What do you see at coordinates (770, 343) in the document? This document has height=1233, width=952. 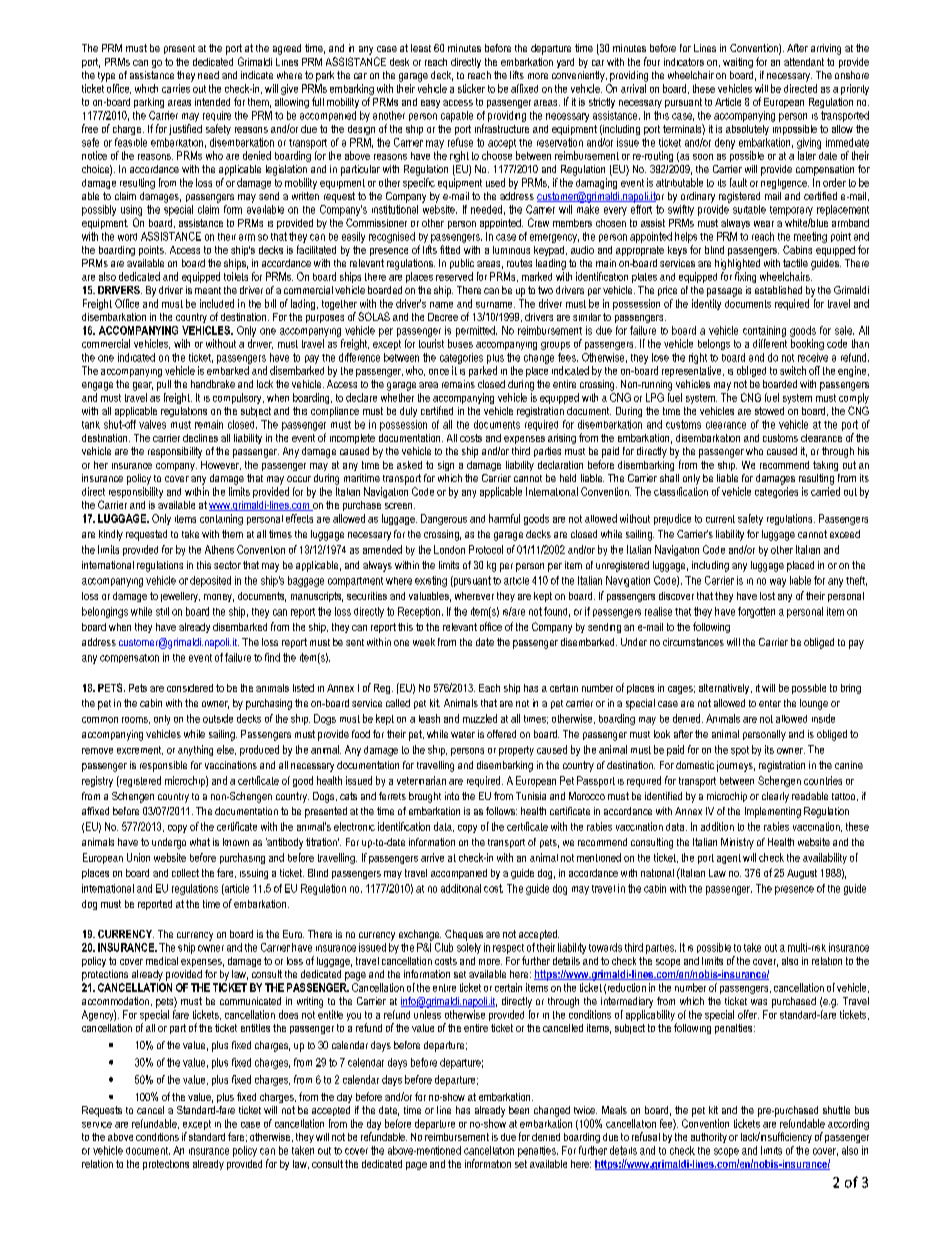 I see `different` at bounding box center [770, 343].
